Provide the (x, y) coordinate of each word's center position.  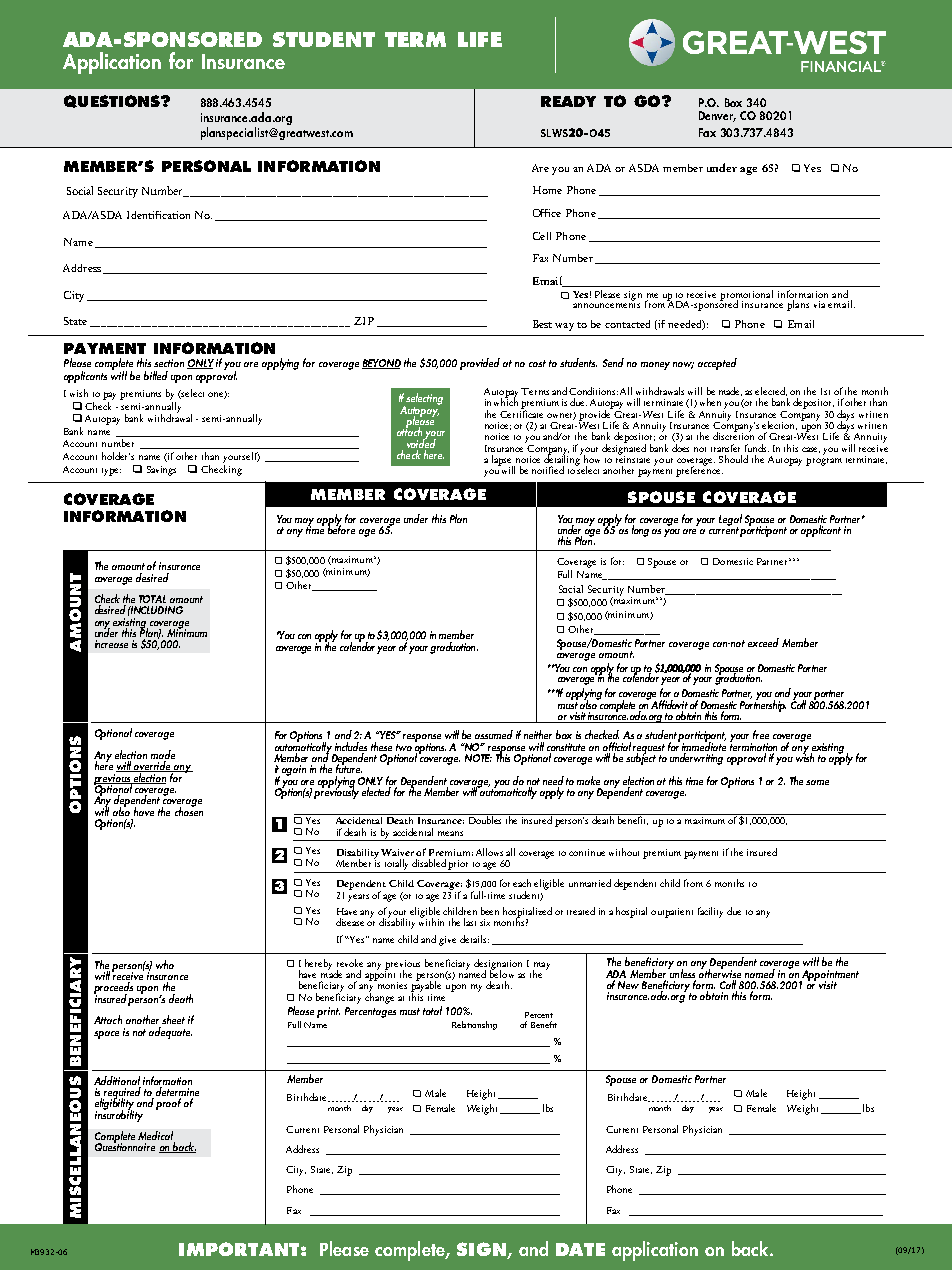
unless (681, 972)
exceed (763, 642)
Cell (542, 236)
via (819, 304)
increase (111, 644)
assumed (494, 734)
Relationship (474, 1025)
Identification (158, 215)
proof (168, 1104)
